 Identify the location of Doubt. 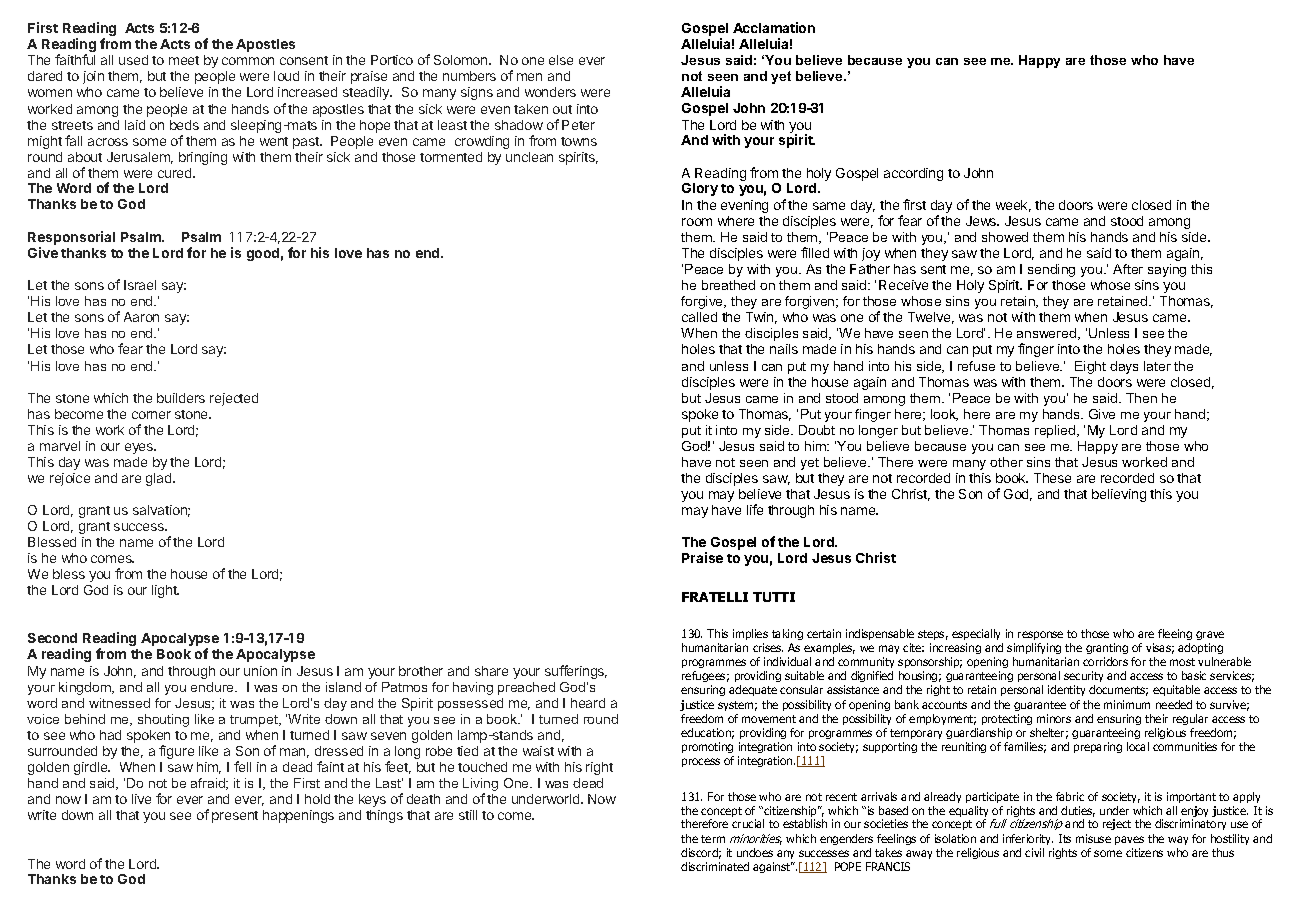
(817, 430).
